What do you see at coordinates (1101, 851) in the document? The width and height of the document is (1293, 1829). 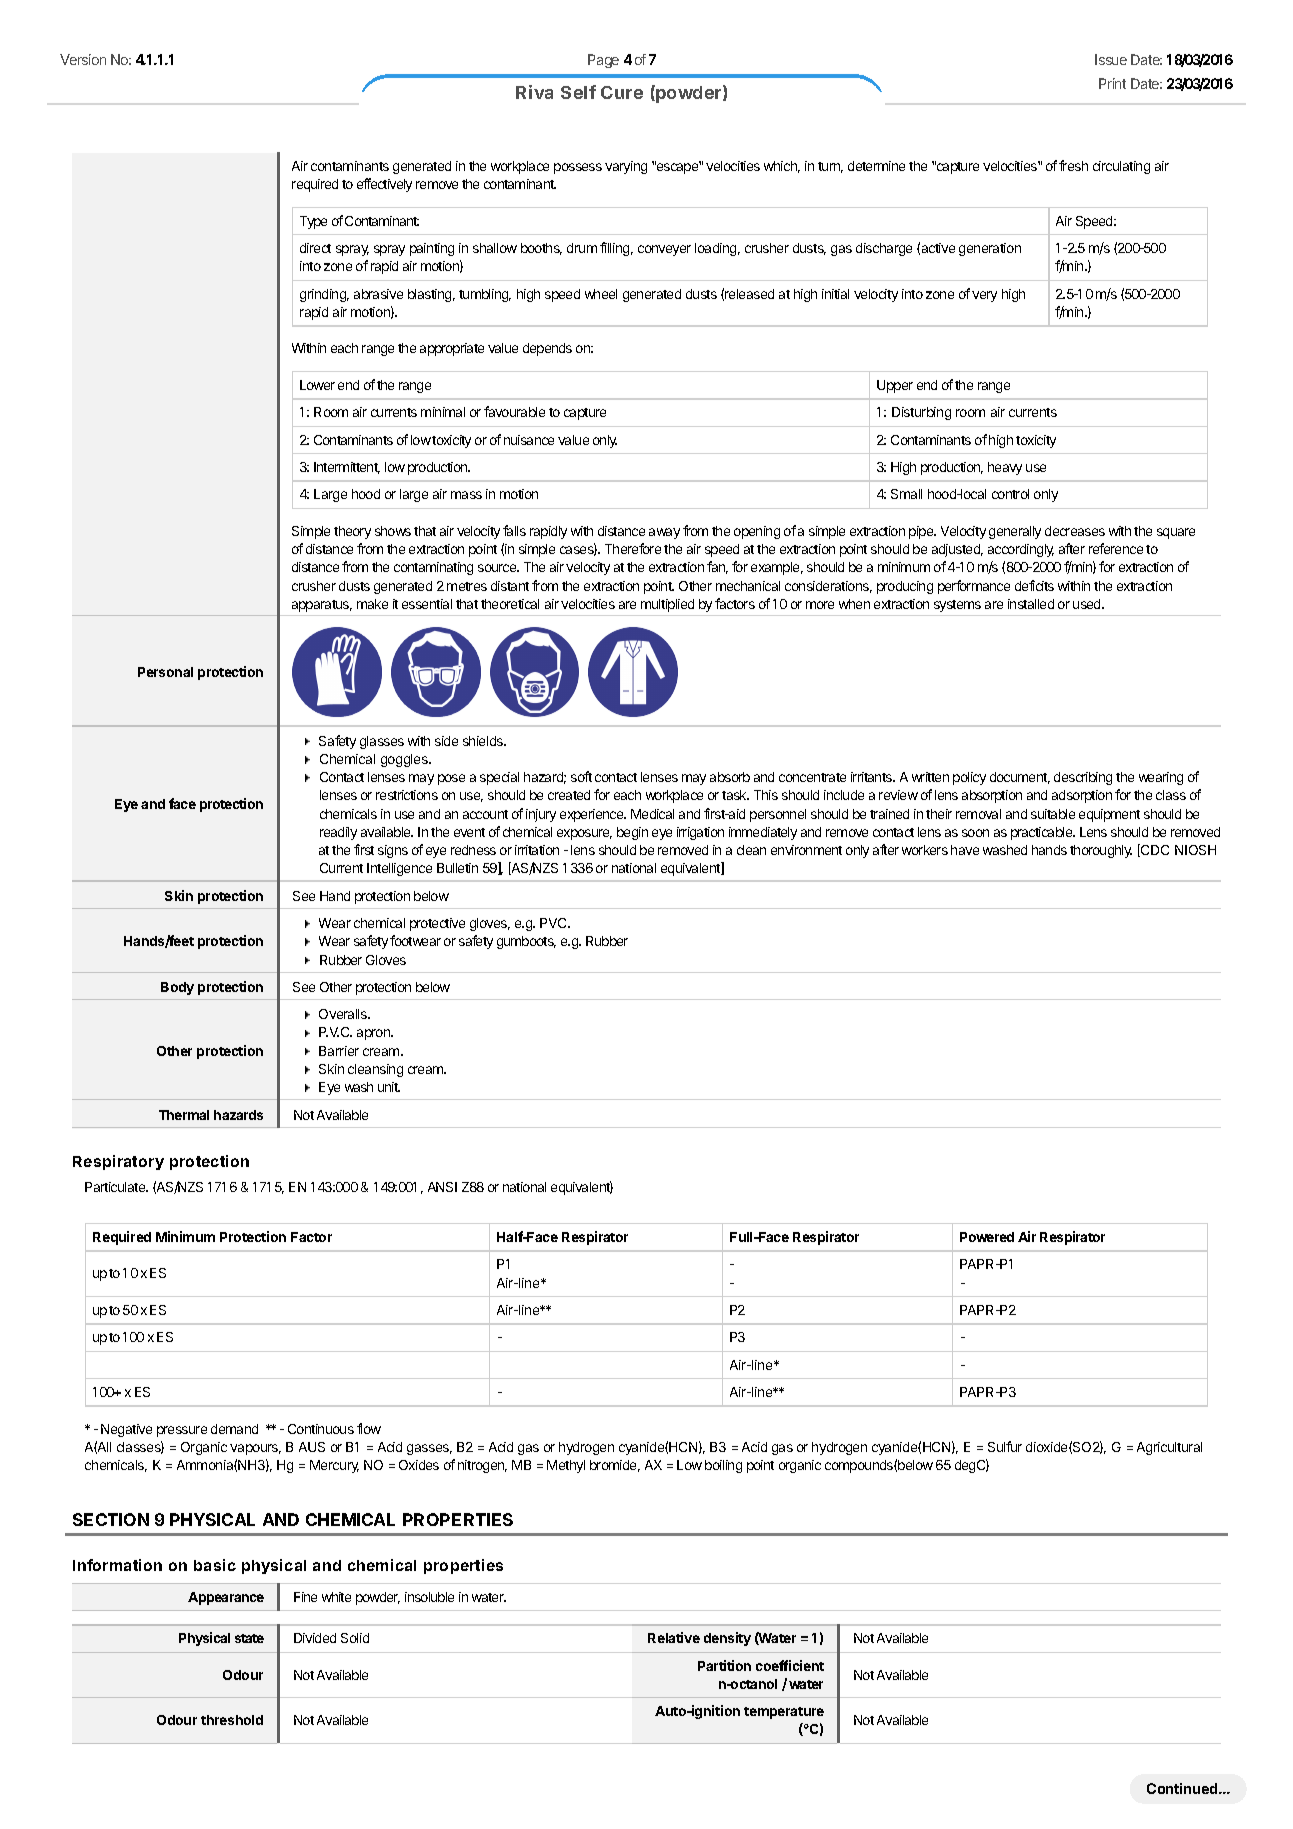 I see `thoroughly` at bounding box center [1101, 851].
